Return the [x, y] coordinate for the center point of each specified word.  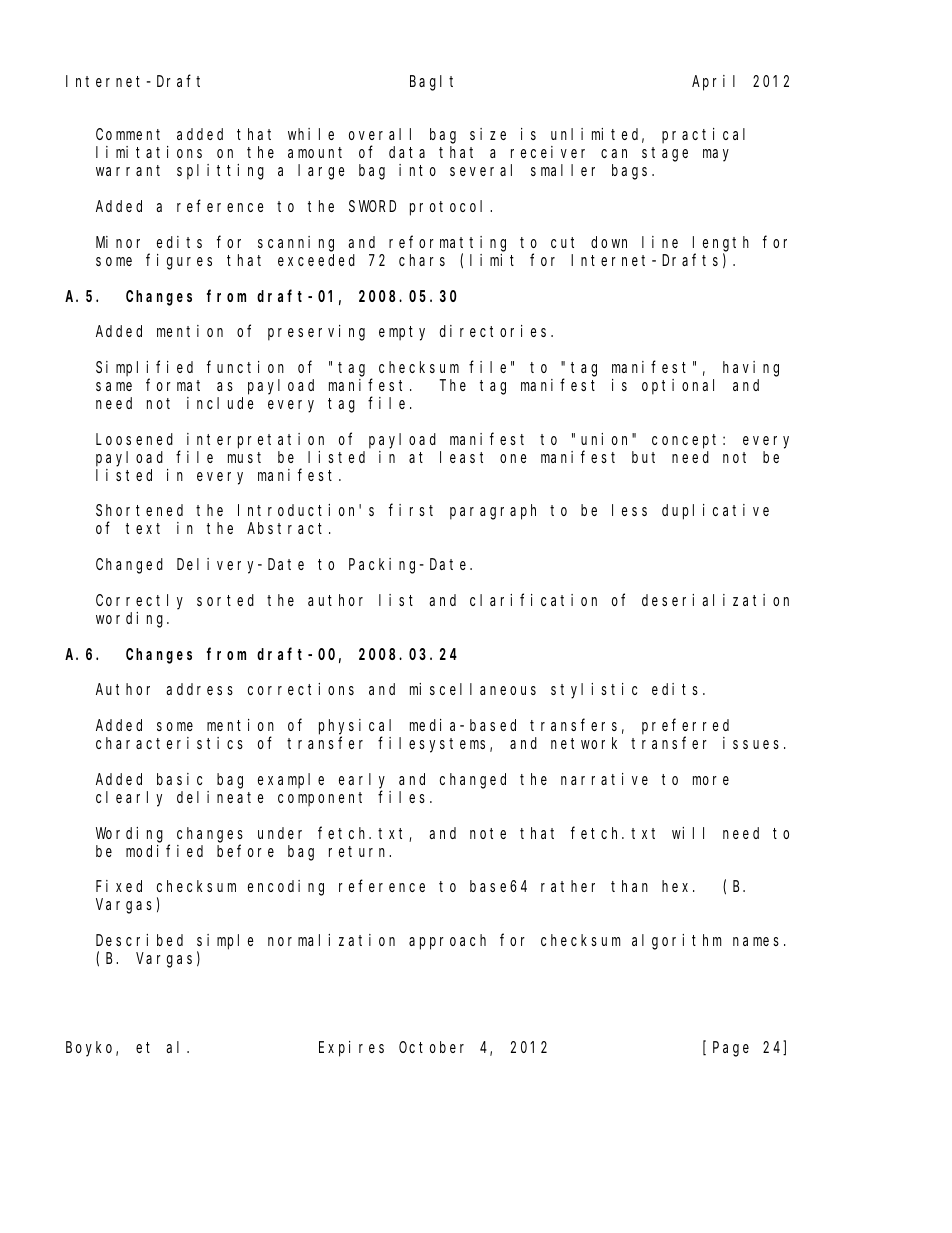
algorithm [676, 942]
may [716, 155]
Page [731, 1049]
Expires [351, 1049]
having [751, 369]
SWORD [372, 206]
